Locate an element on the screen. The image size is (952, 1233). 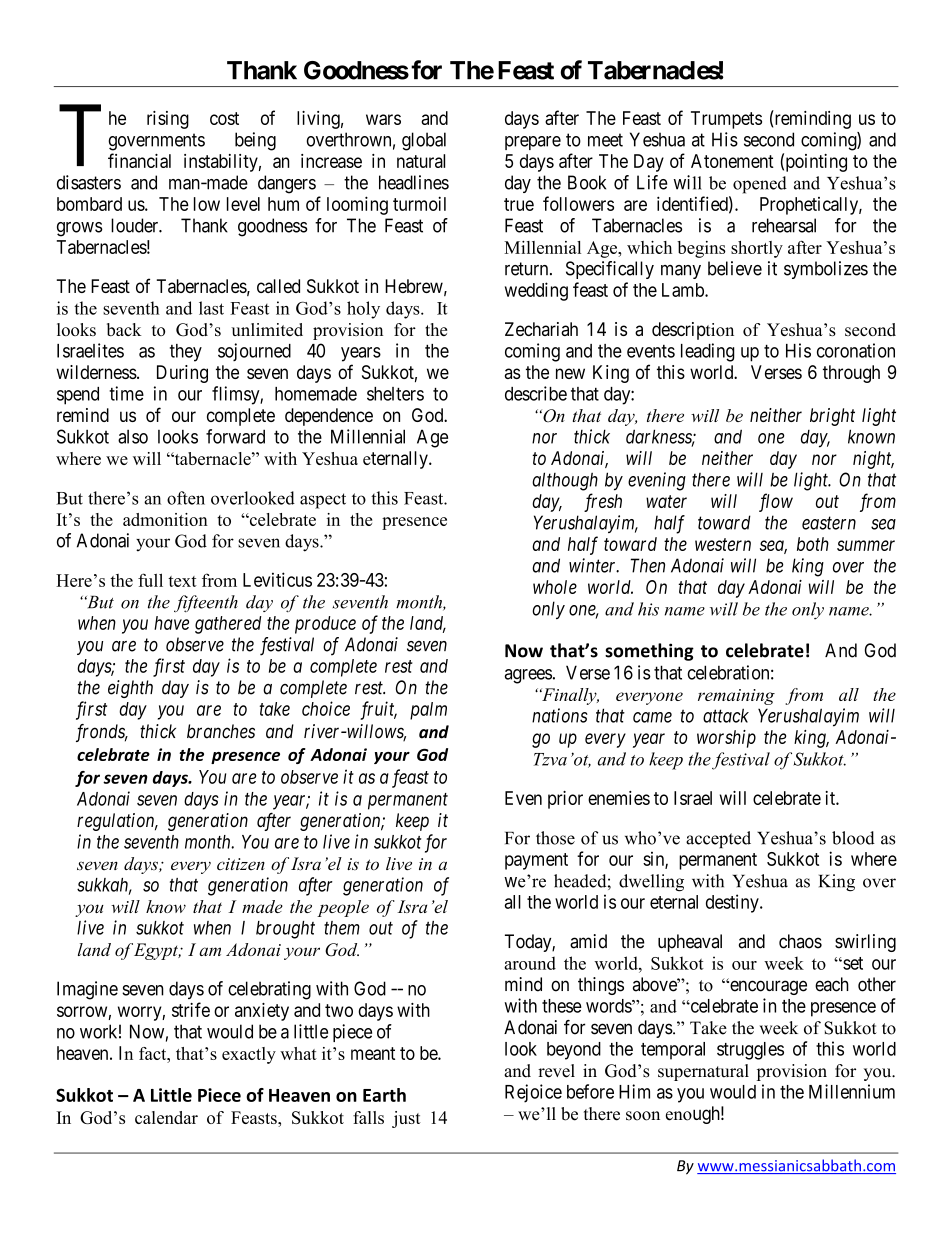
both is located at coordinates (813, 544).
